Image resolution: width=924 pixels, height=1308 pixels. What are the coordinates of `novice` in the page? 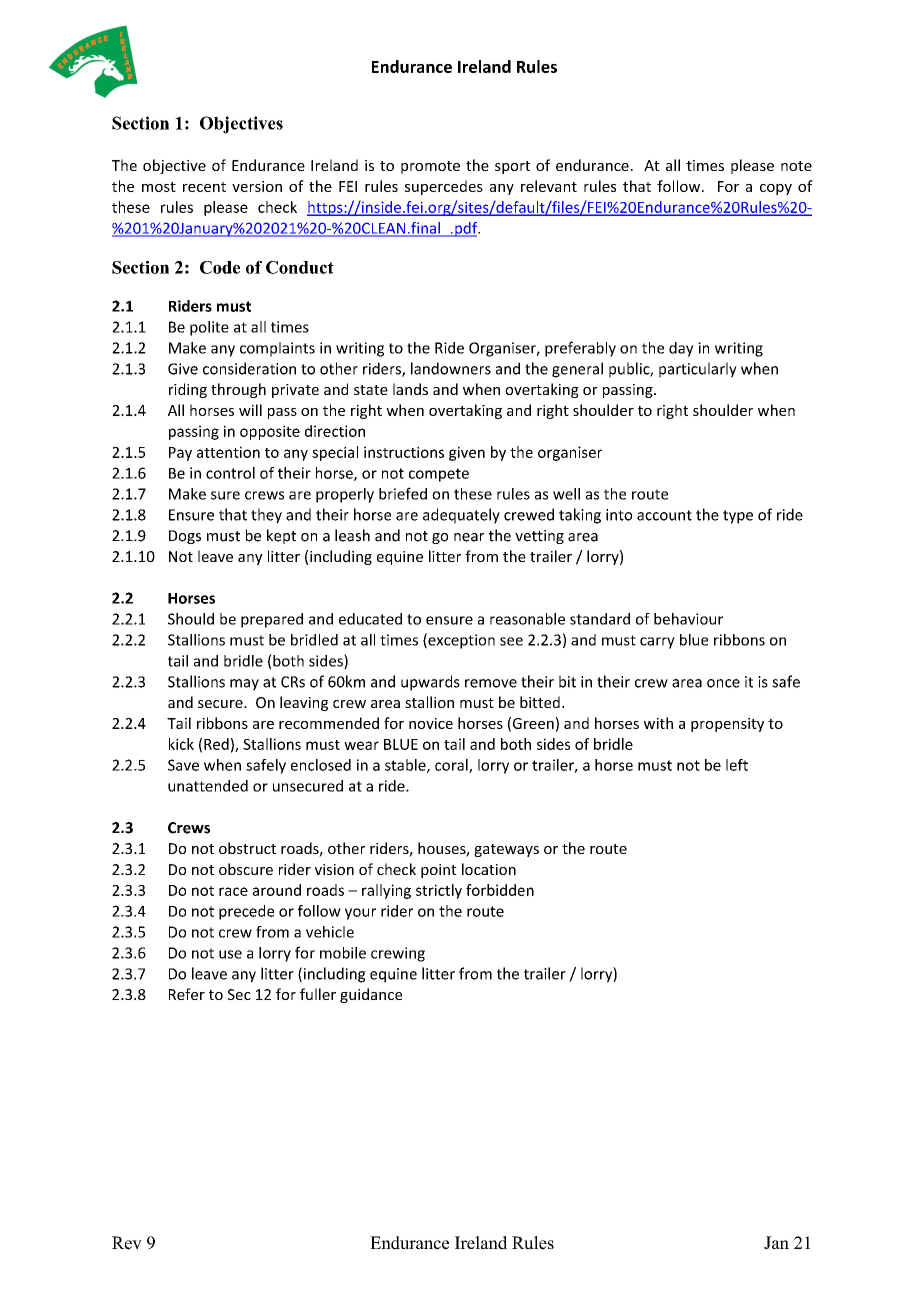 It's located at (431, 723).
